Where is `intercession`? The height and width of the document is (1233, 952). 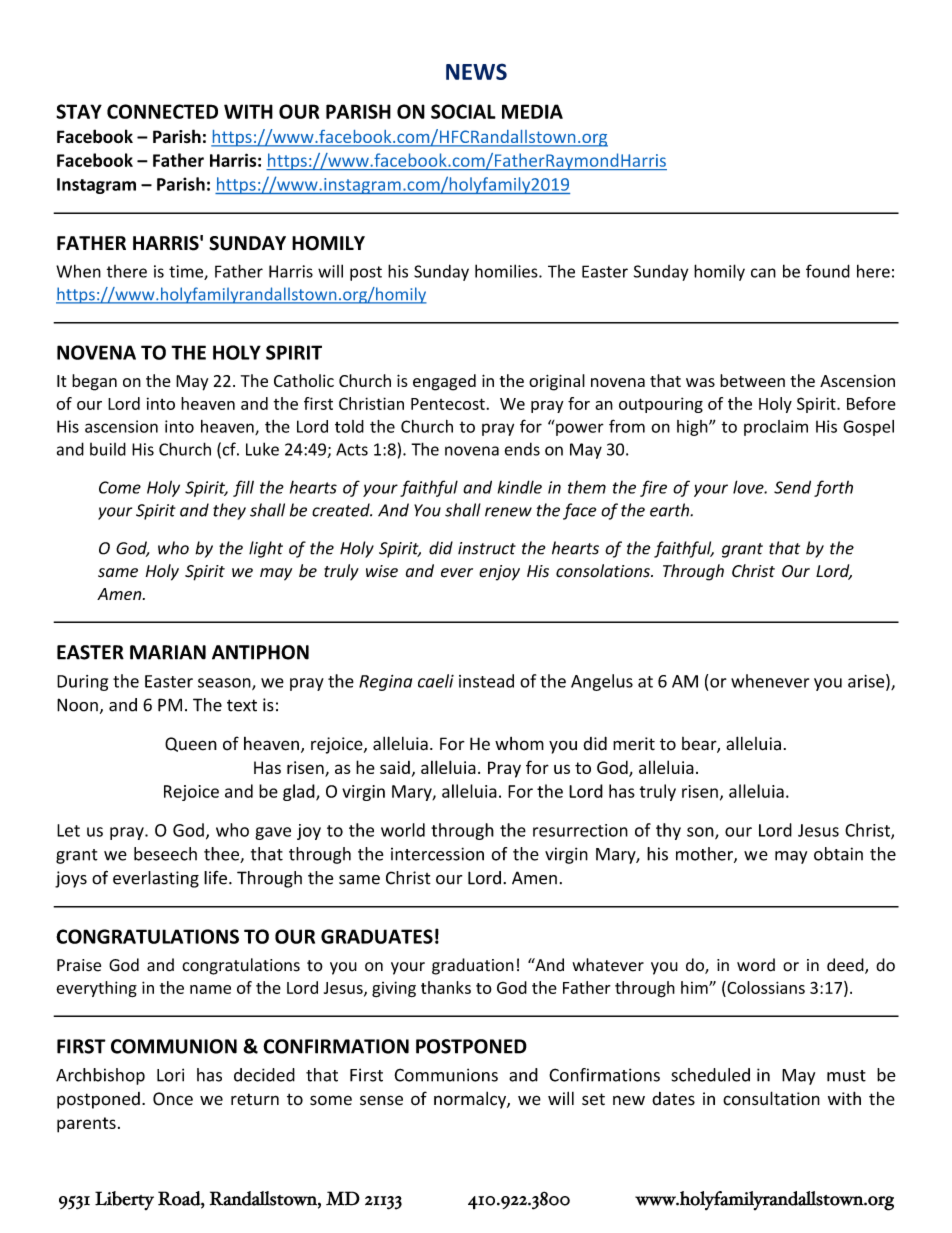
intercession is located at coordinates (437, 854).
